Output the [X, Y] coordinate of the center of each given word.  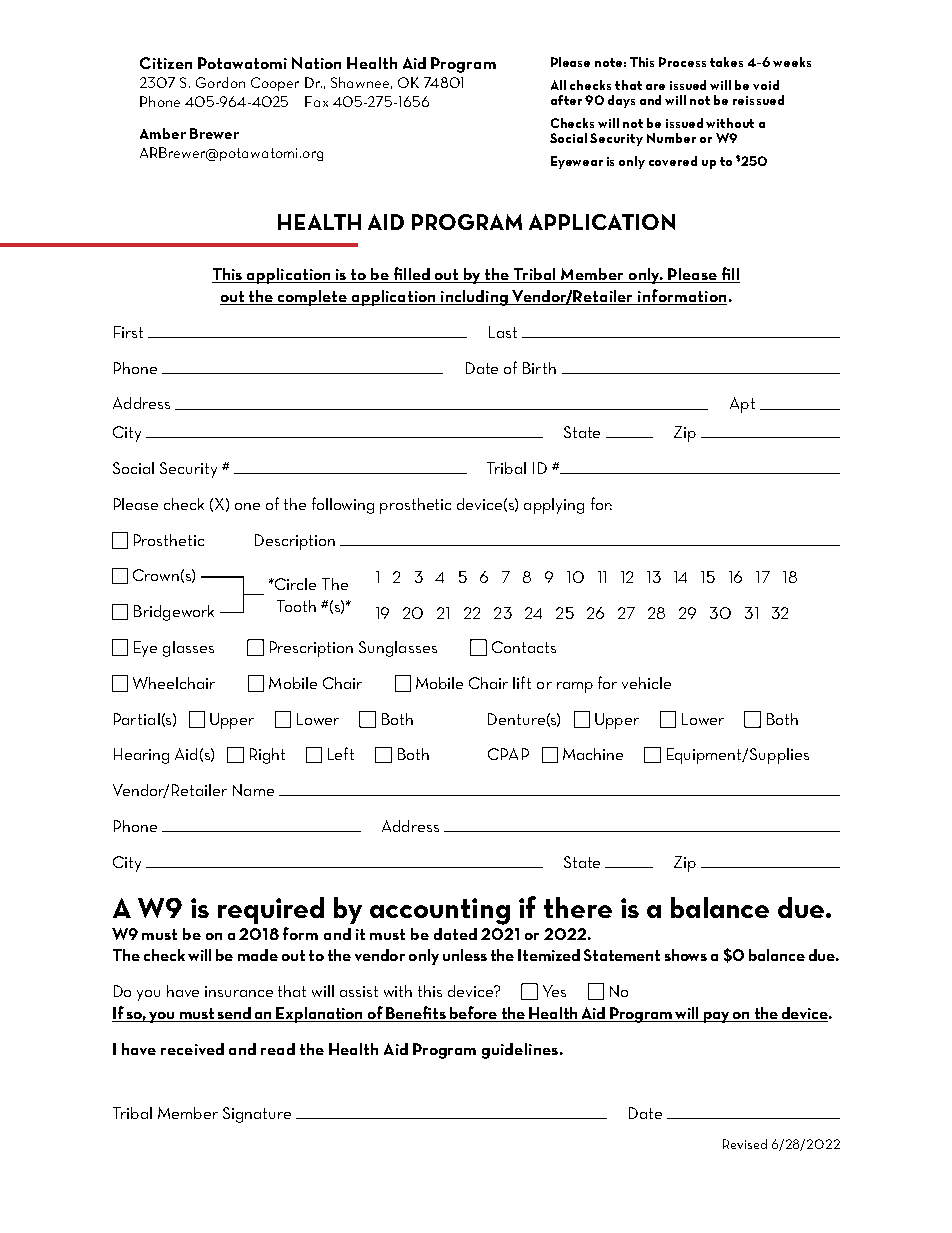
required [271, 910]
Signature [257, 1115]
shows [686, 955]
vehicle [646, 683]
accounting [440, 911]
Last [503, 332]
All [558, 85]
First [128, 332]
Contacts [524, 647]
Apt [742, 405]
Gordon [220, 82]
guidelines [520, 1051]
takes [726, 62]
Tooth [296, 606]
